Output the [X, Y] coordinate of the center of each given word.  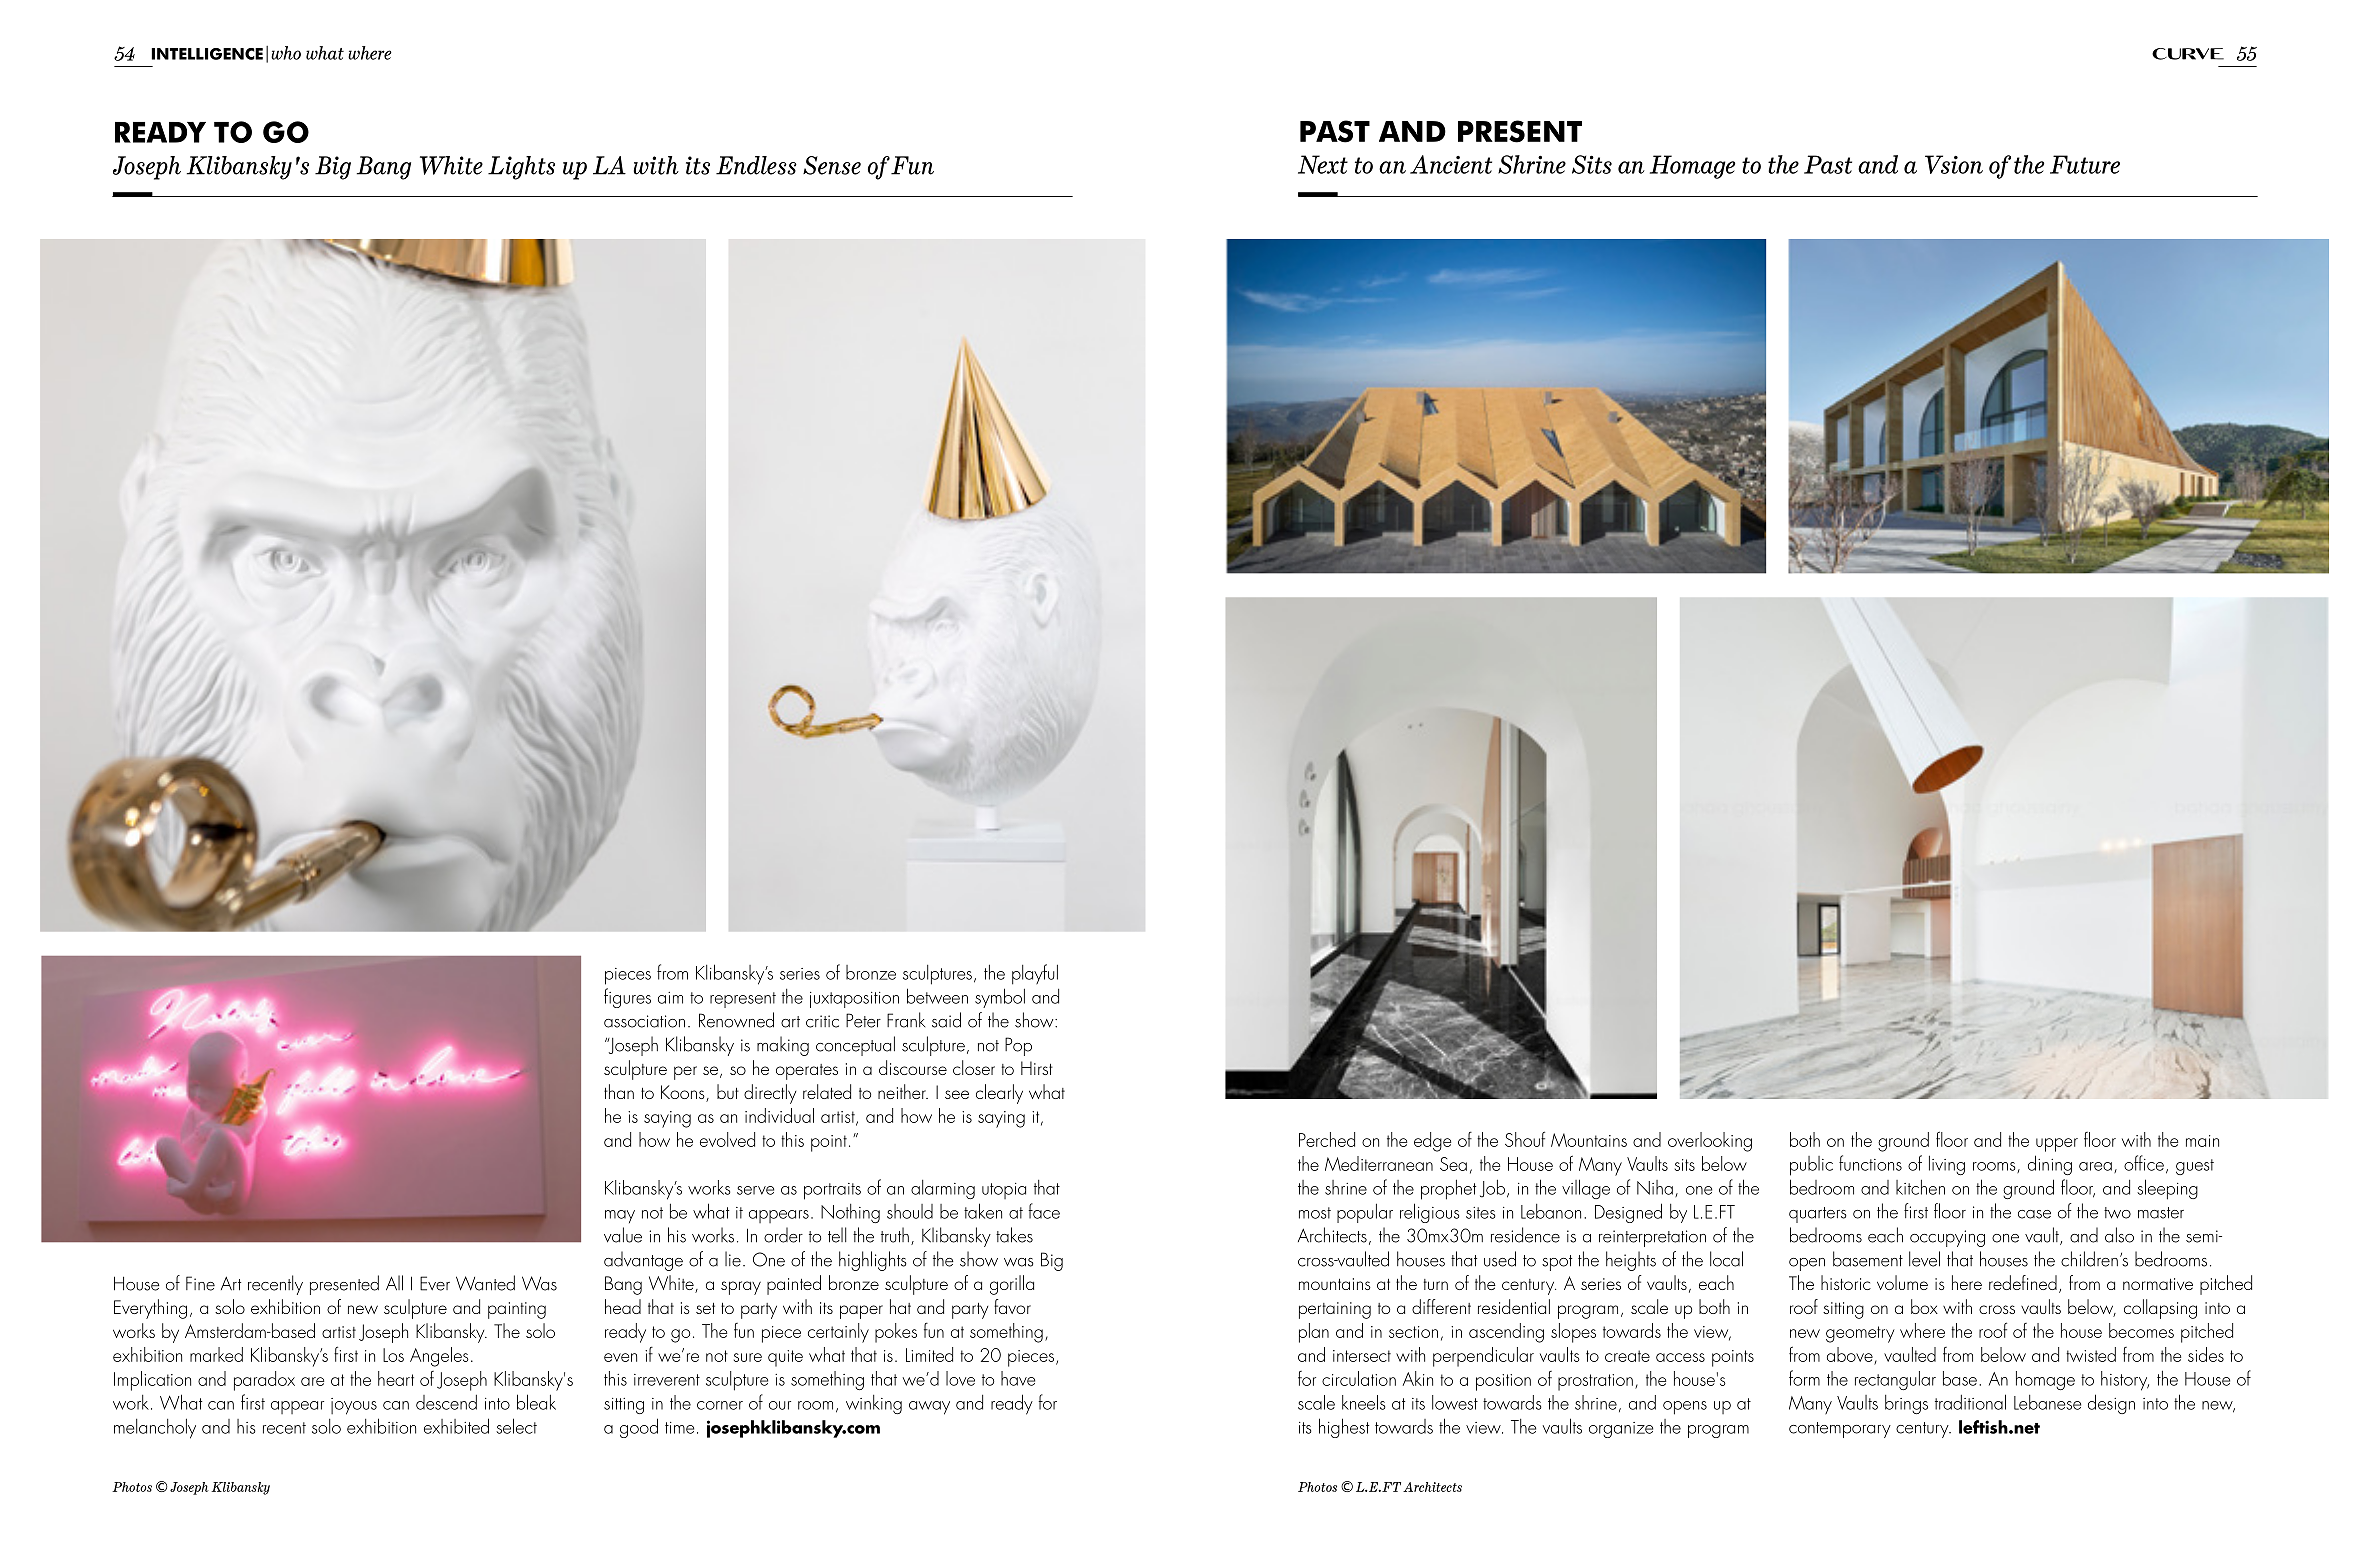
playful [1035, 974]
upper [2057, 1145]
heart [396, 1378]
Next [1323, 164]
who [286, 53]
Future [2085, 164]
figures [627, 998]
